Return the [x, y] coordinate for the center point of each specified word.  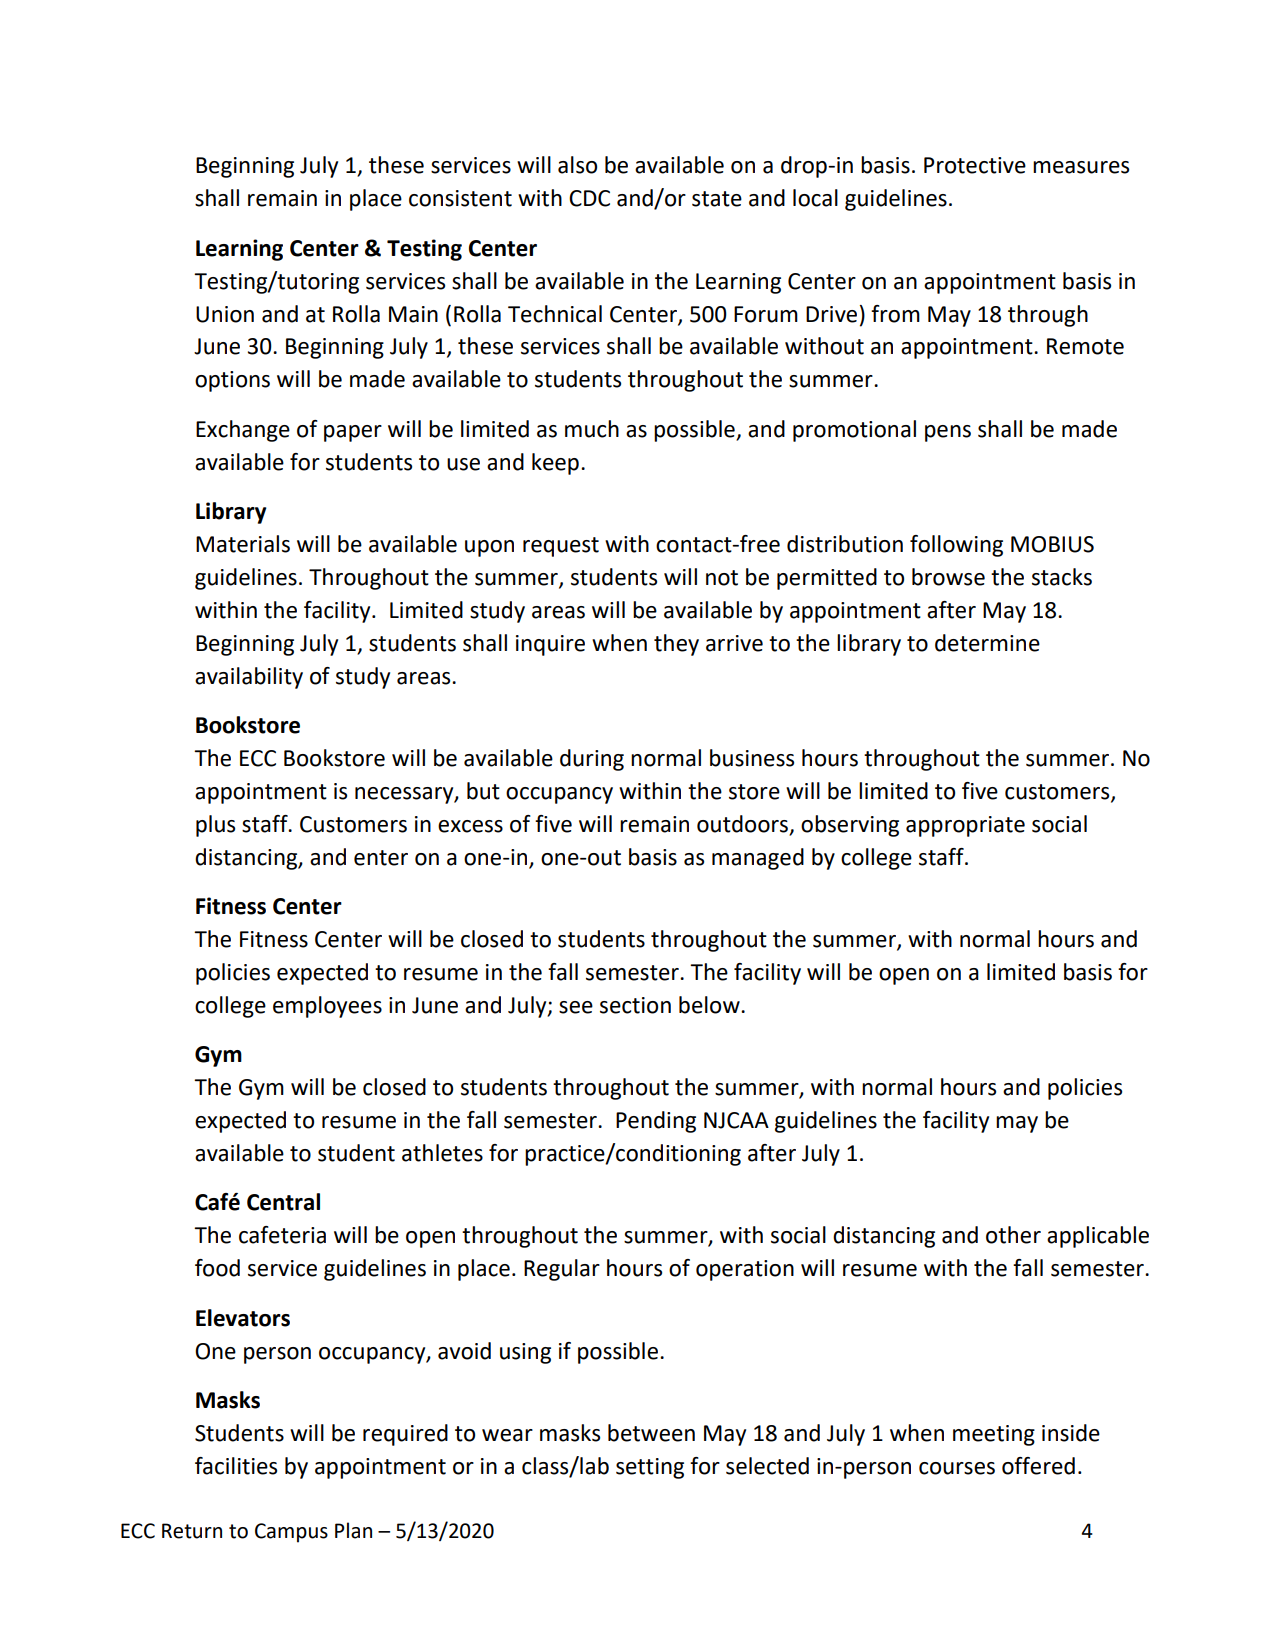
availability [249, 678]
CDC [589, 198]
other [1013, 1235]
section [635, 1005]
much [592, 429]
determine [987, 643]
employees [327, 1007]
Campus [291, 1533]
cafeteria [282, 1235]
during [592, 760]
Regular [562, 1270]
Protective [975, 165]
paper [353, 433]
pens [948, 433]
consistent [460, 198]
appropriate [965, 826]
